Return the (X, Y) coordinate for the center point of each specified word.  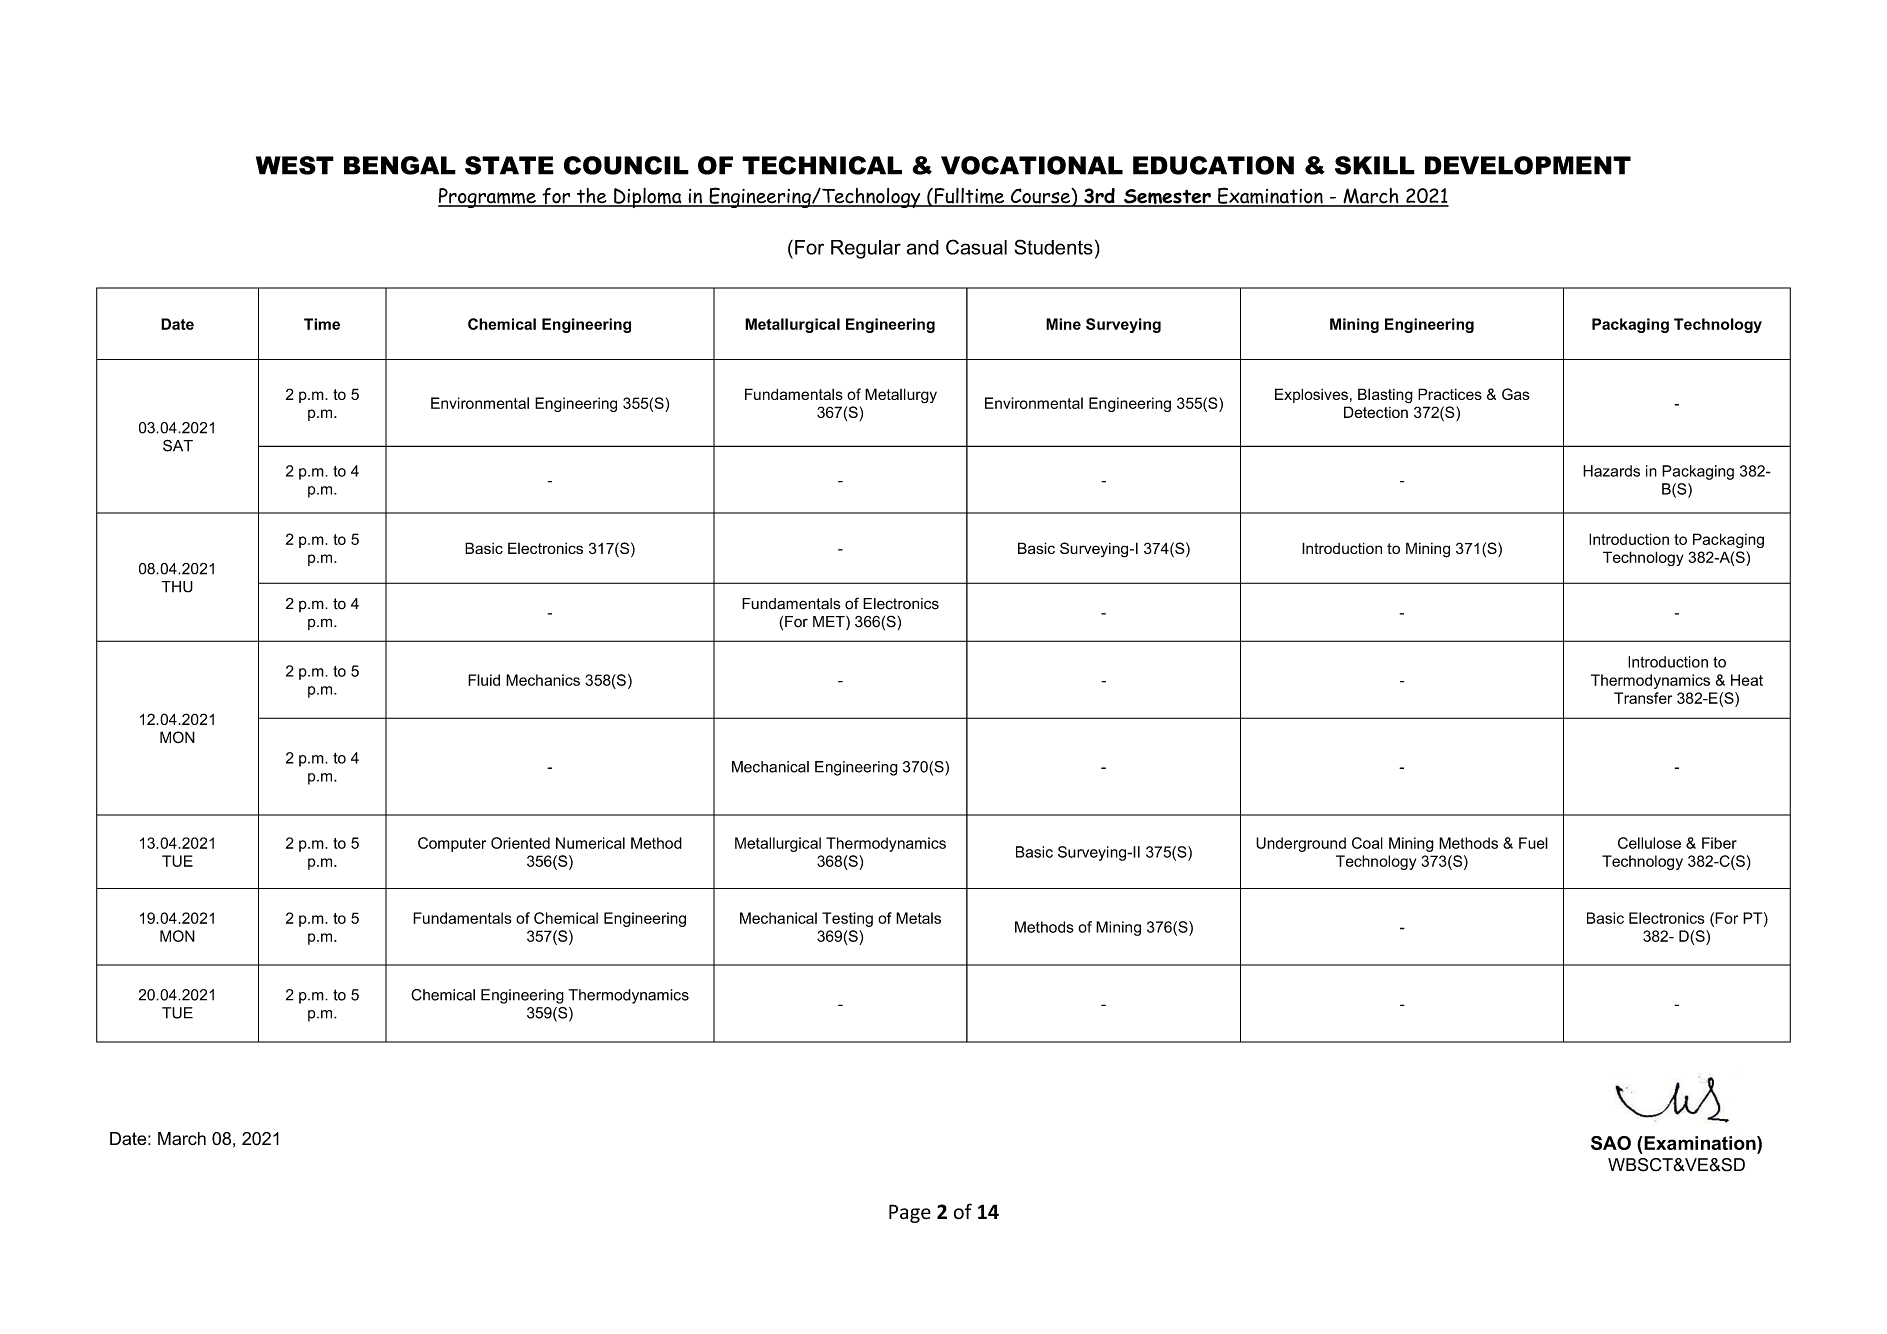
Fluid (484, 680)
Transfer (1643, 698)
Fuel (1533, 843)
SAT (178, 445)
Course (1041, 197)
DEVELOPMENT (1528, 165)
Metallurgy (901, 396)
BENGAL (400, 165)
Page (910, 1213)
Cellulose (1649, 843)
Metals (918, 918)
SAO (1611, 1143)
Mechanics (543, 680)
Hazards (1611, 471)
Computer (452, 844)
